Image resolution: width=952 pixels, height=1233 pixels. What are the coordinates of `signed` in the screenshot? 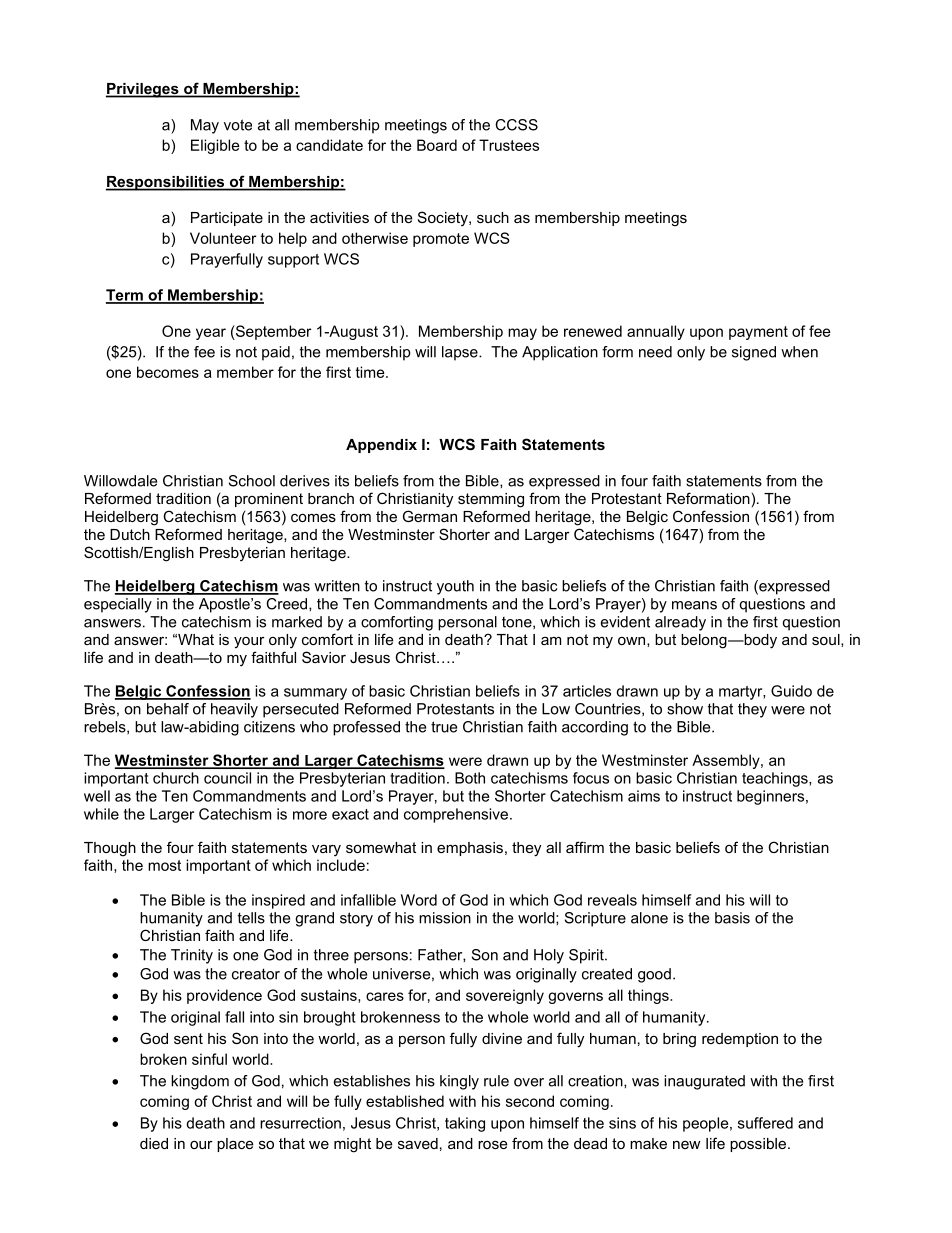 It's located at (754, 353).
